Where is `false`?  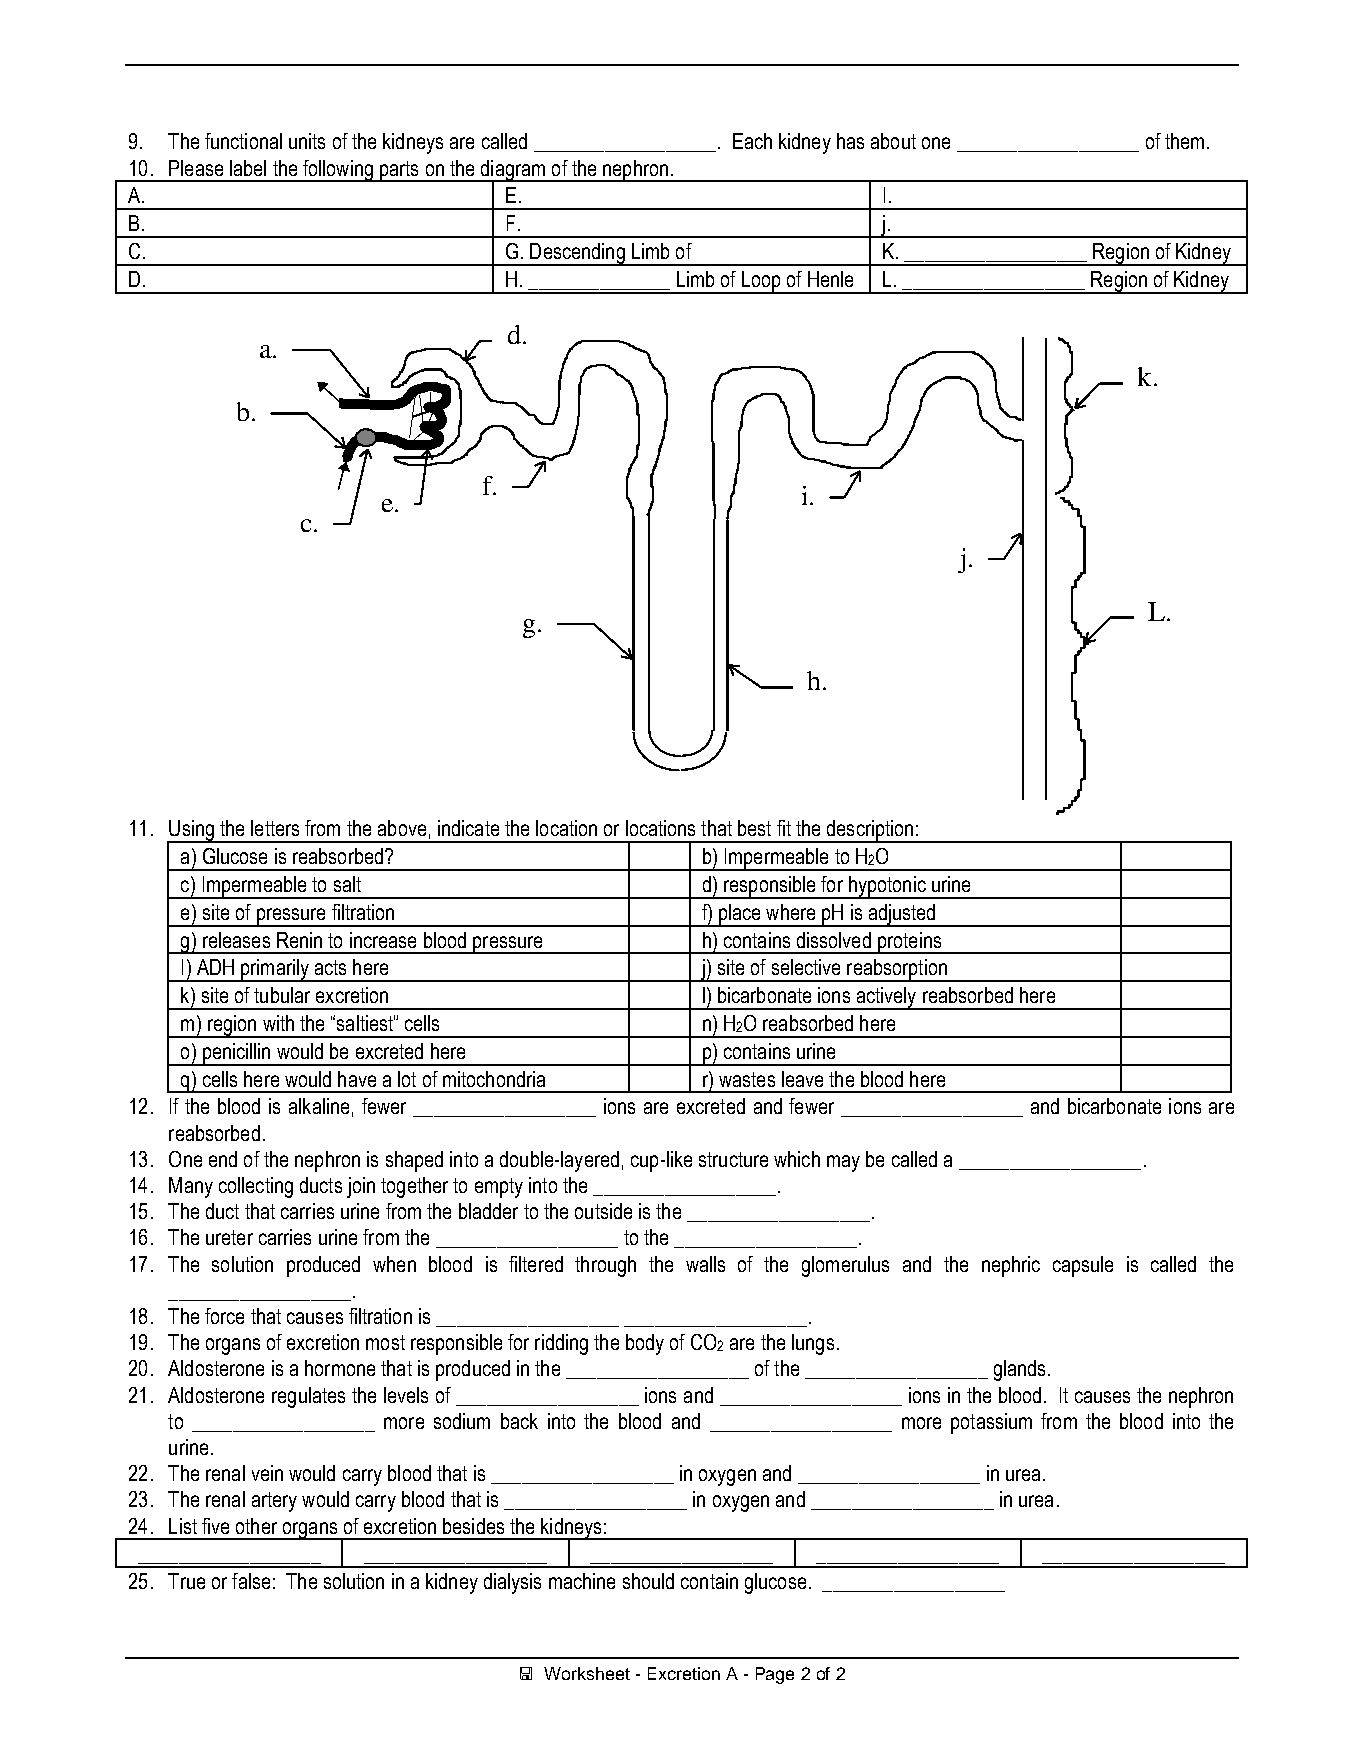
false is located at coordinates (251, 1581).
